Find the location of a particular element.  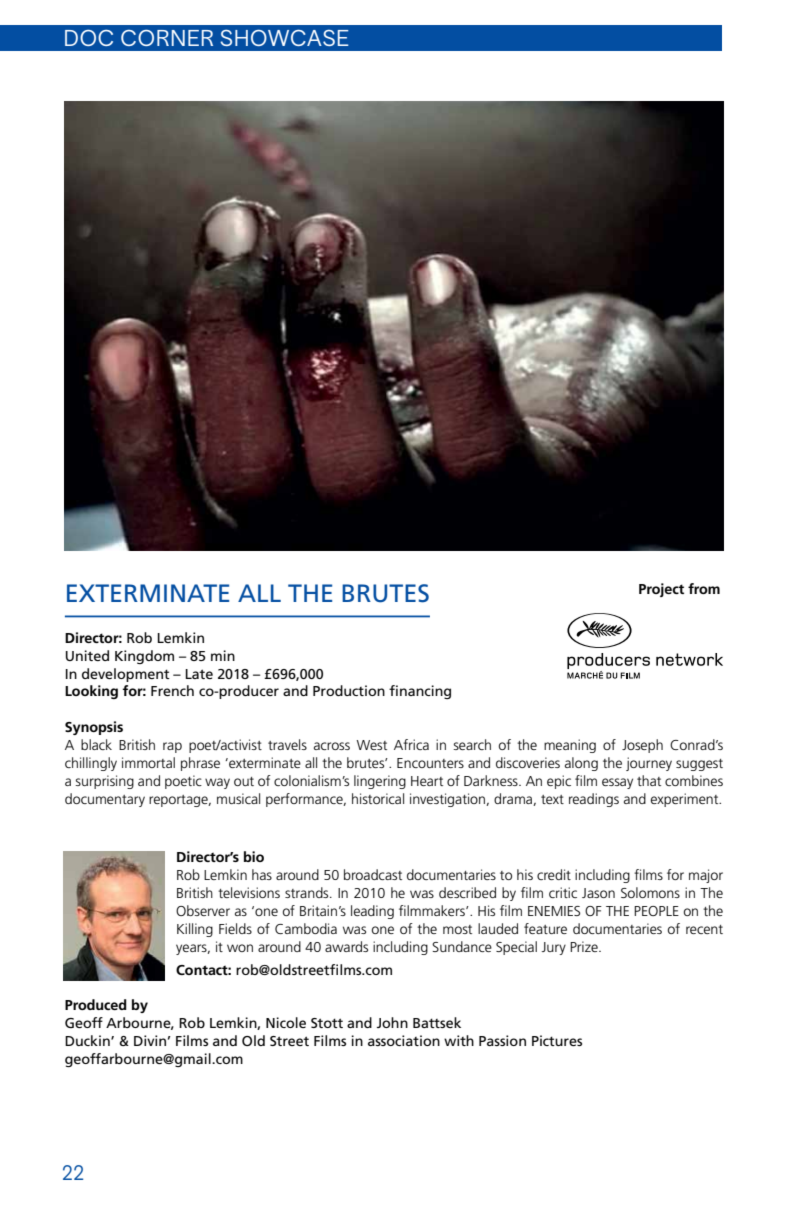

historical is located at coordinates (378, 798).
